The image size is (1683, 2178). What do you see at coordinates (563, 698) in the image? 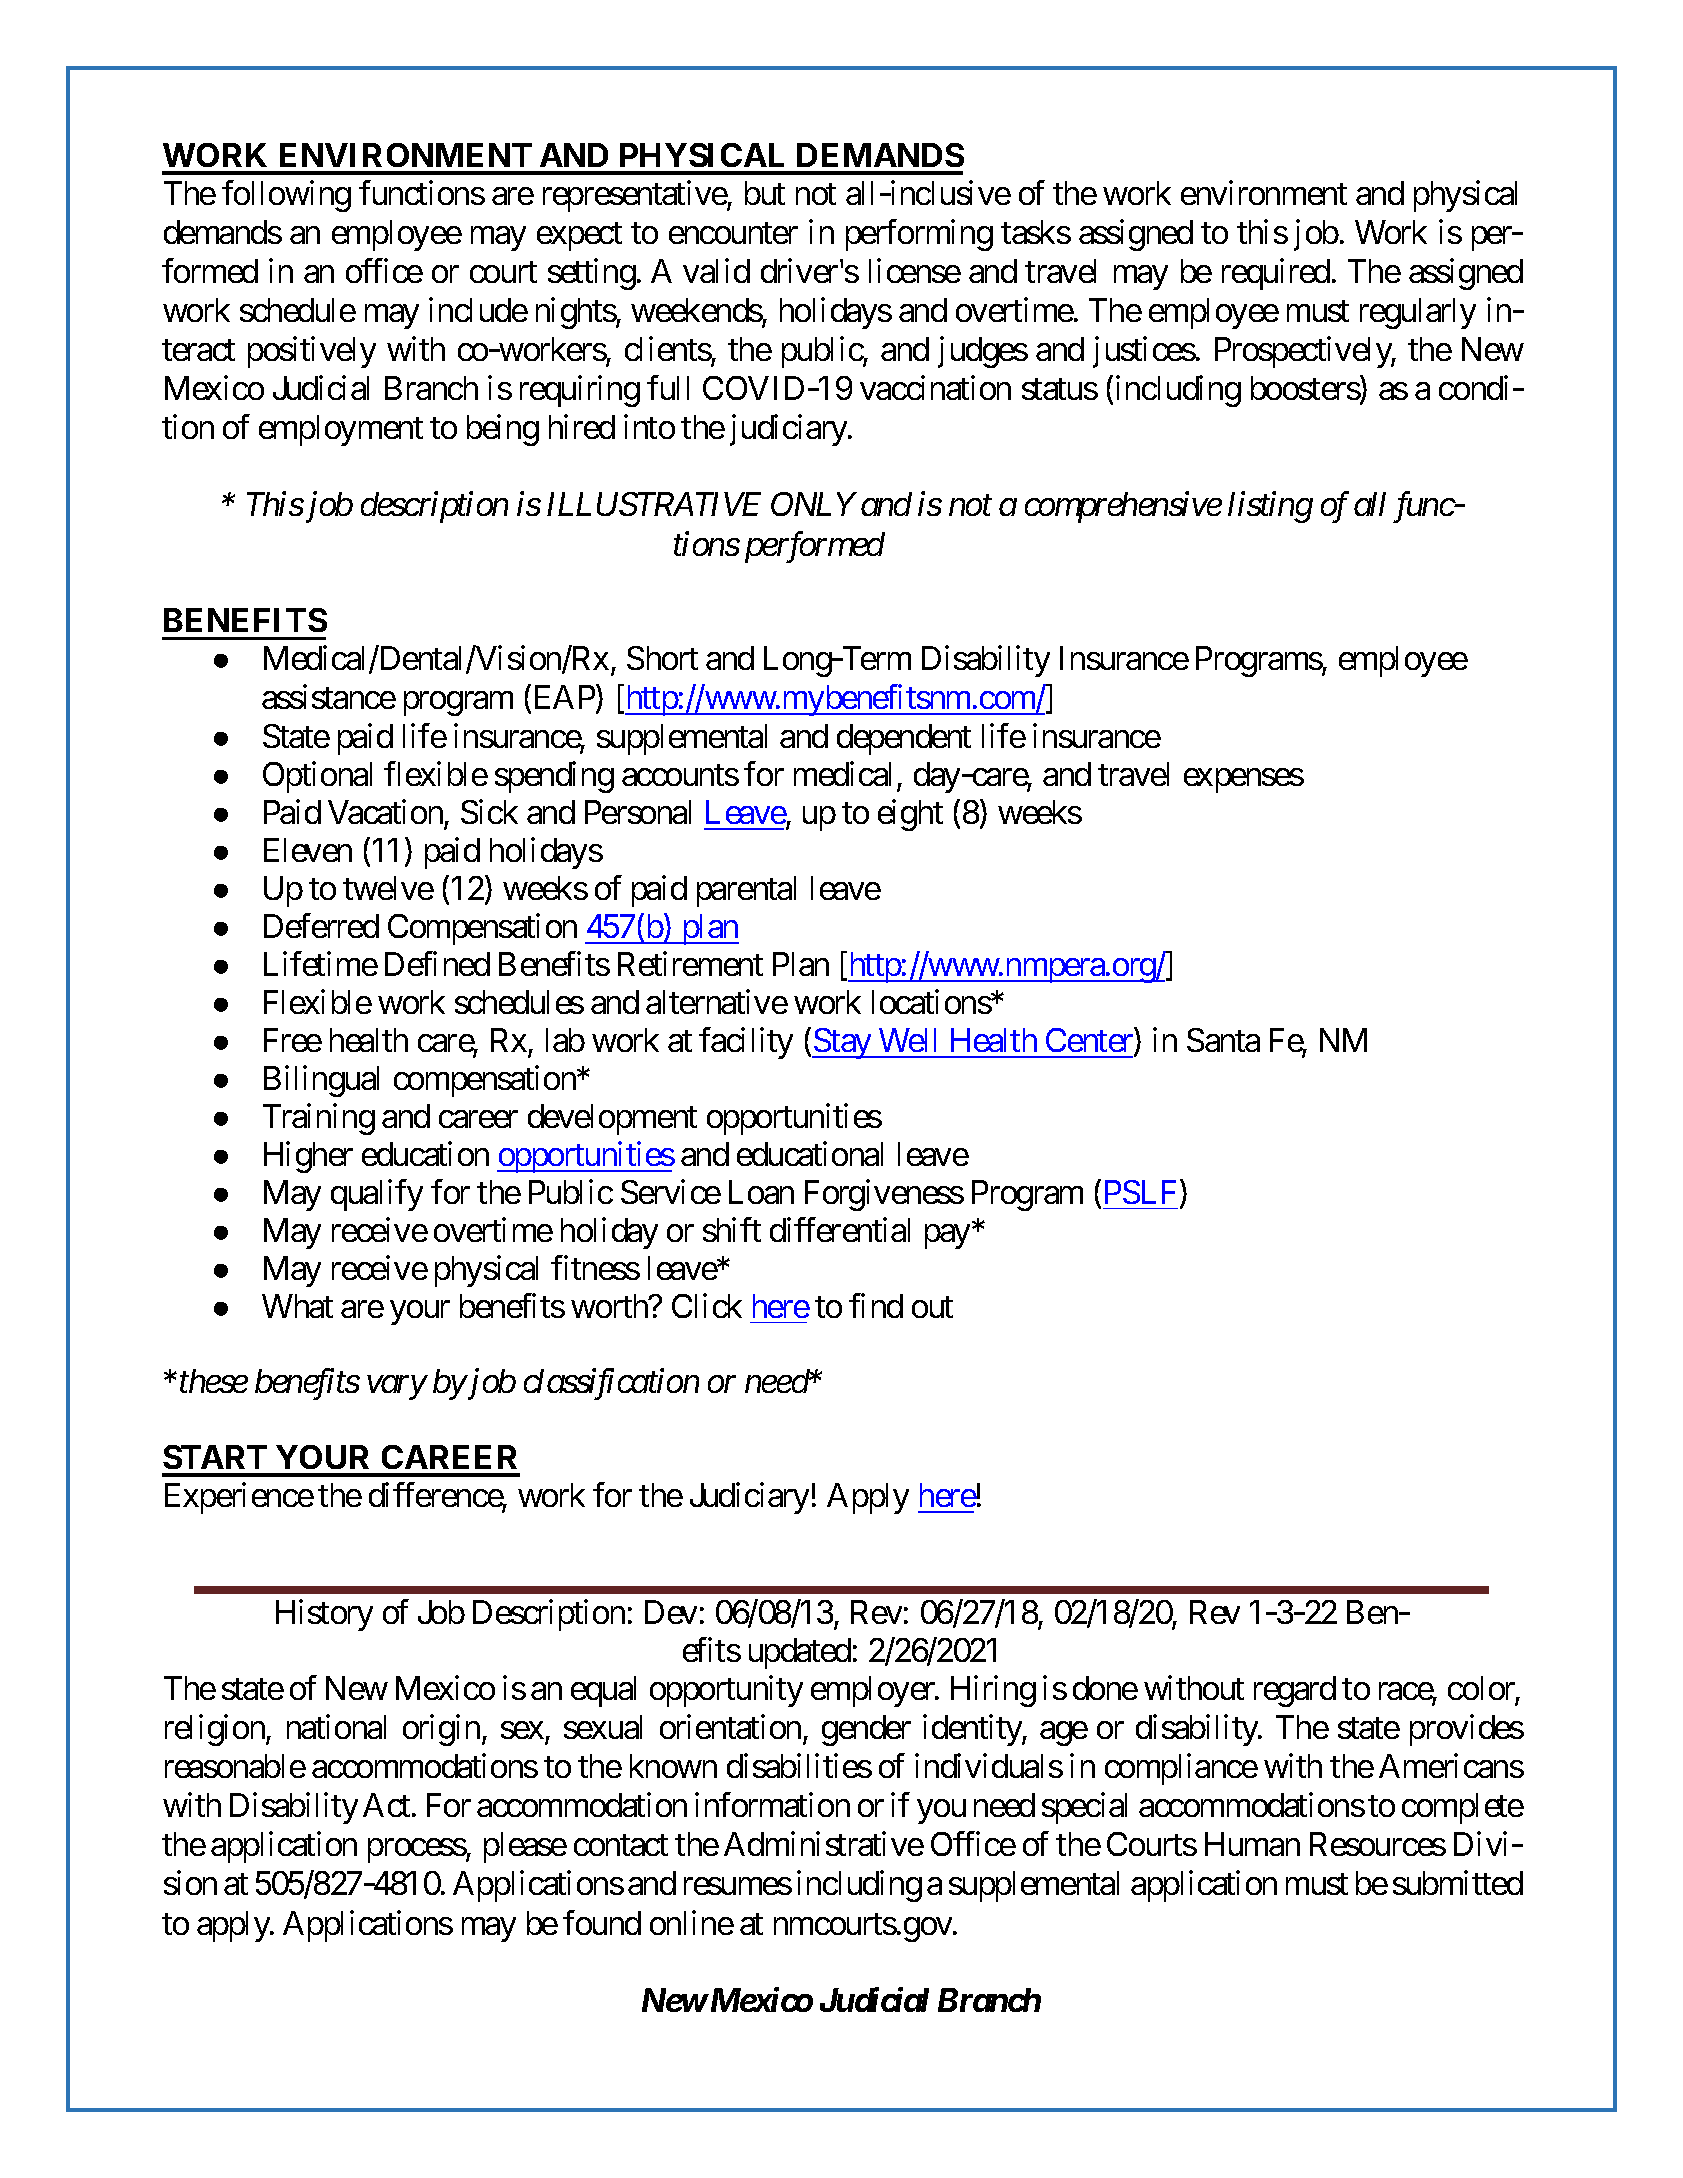
I see `EAP` at bounding box center [563, 698].
